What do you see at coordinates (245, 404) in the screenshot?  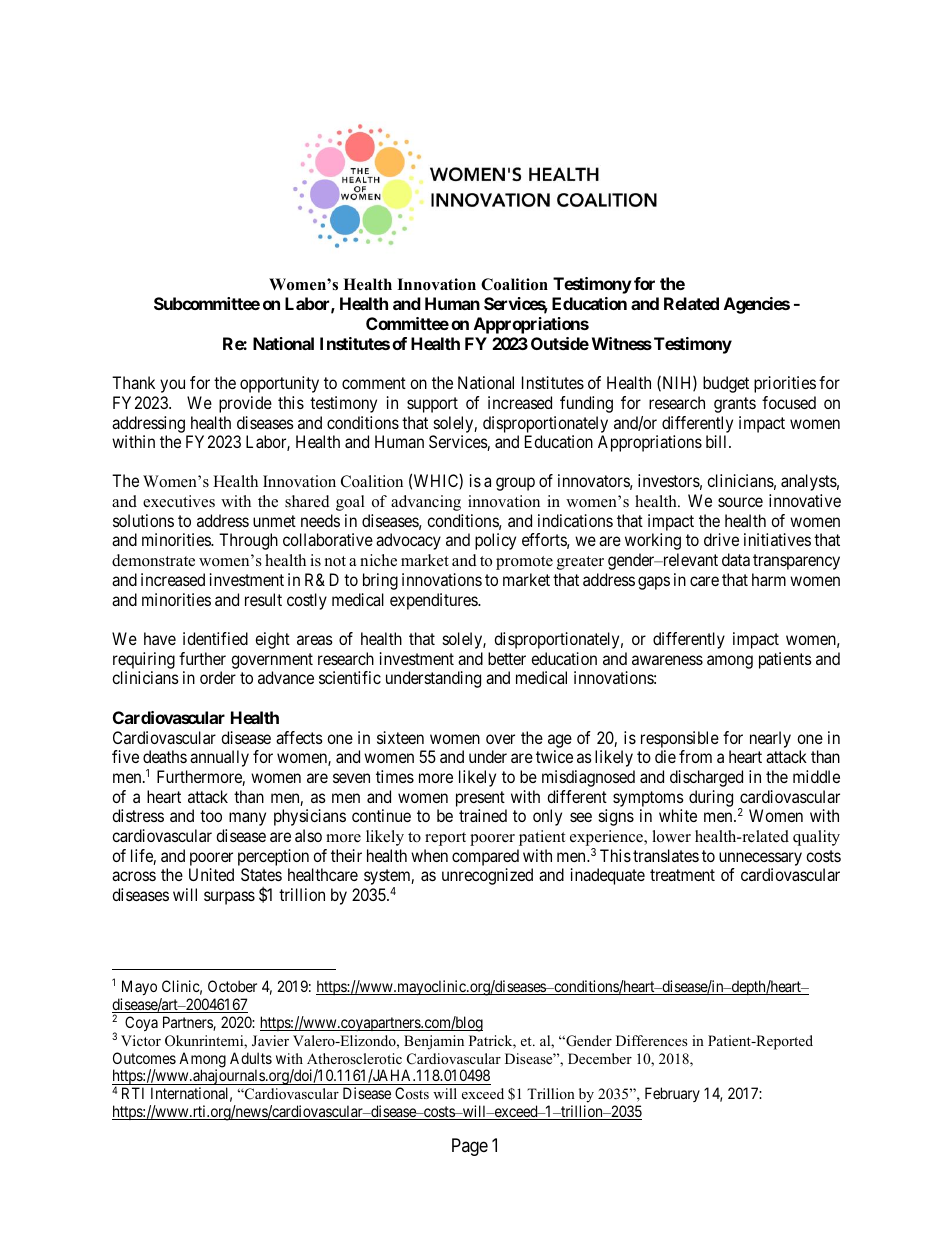 I see `provide` at bounding box center [245, 404].
